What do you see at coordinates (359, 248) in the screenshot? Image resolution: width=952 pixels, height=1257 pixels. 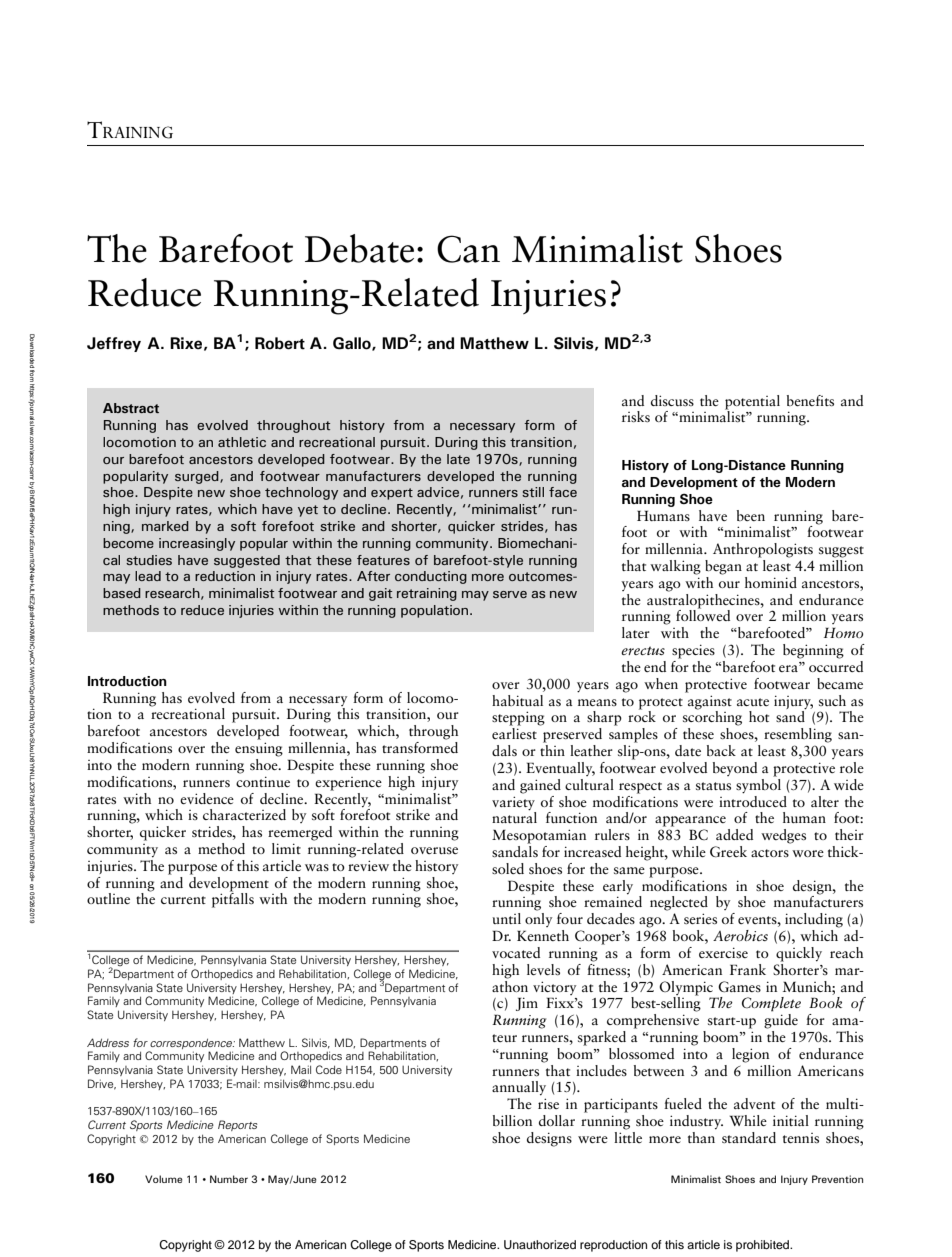 I see `Debate` at bounding box center [359, 248].
